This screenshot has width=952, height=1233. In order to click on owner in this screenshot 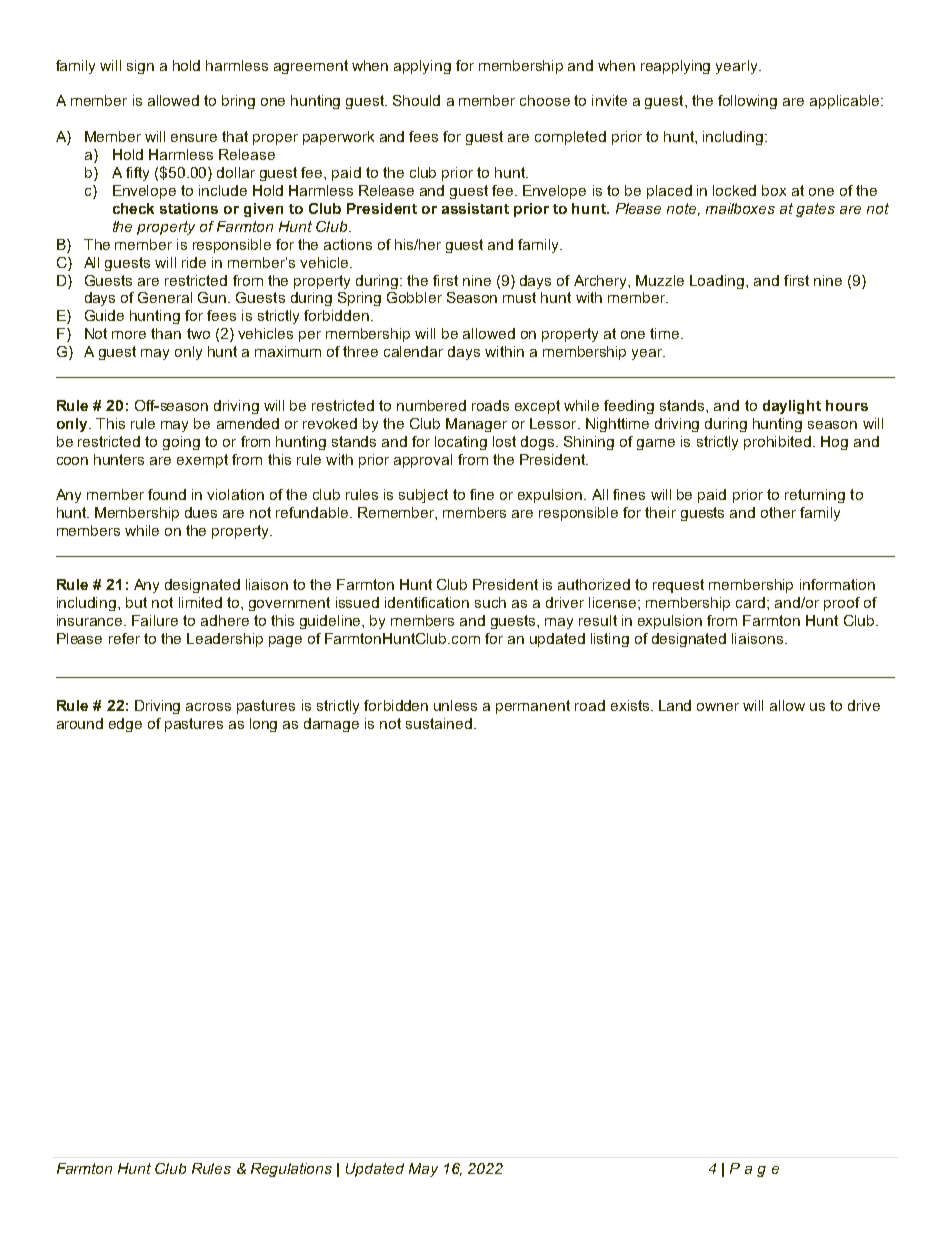, I will do `click(718, 707)`.
